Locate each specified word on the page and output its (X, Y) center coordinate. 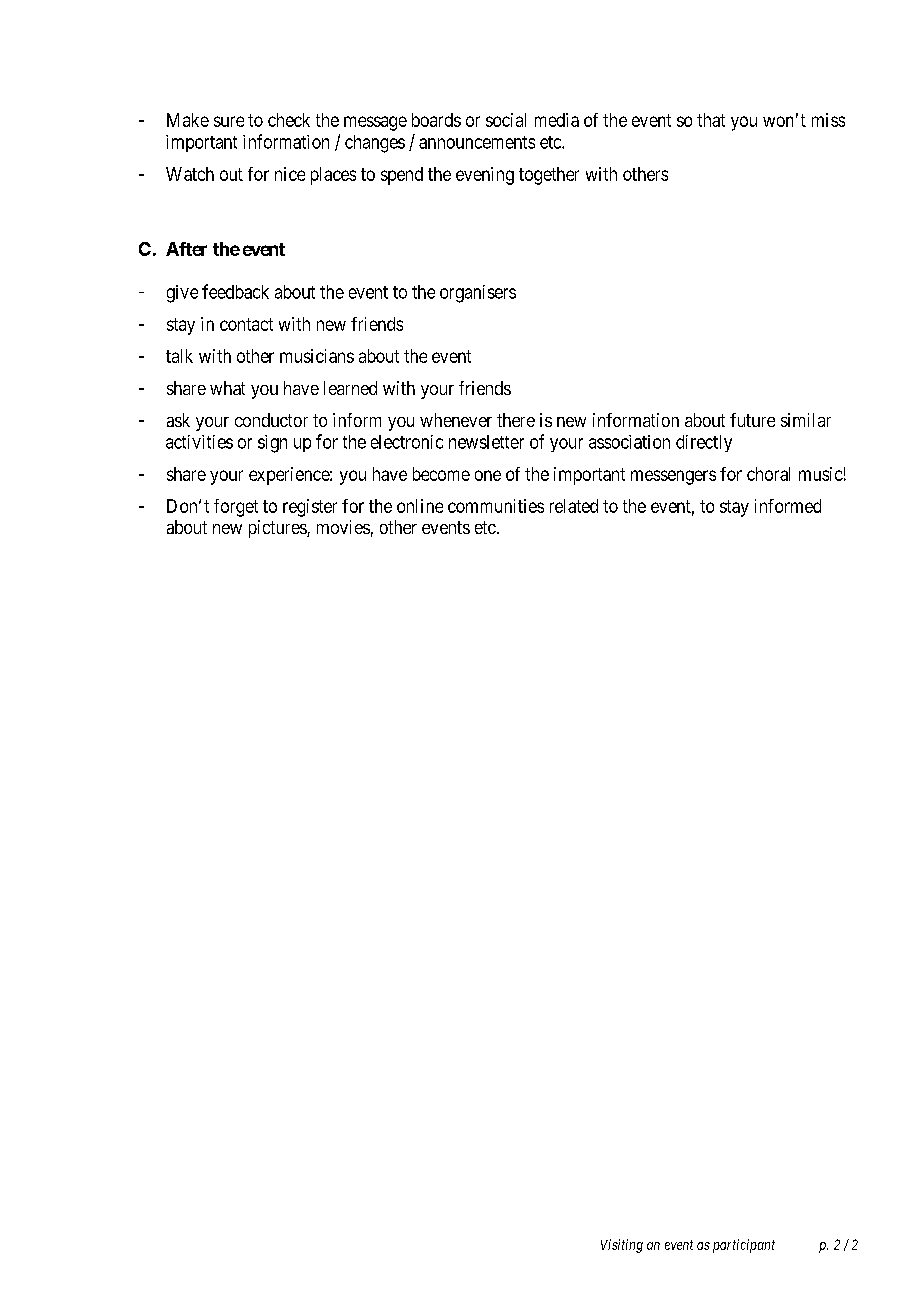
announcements (477, 142)
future (752, 420)
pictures (278, 529)
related (574, 506)
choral (768, 474)
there (516, 420)
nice (290, 174)
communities (496, 506)
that (711, 120)
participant (744, 1246)
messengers (673, 477)
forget (236, 508)
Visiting (622, 1246)
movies (343, 527)
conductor (271, 420)
